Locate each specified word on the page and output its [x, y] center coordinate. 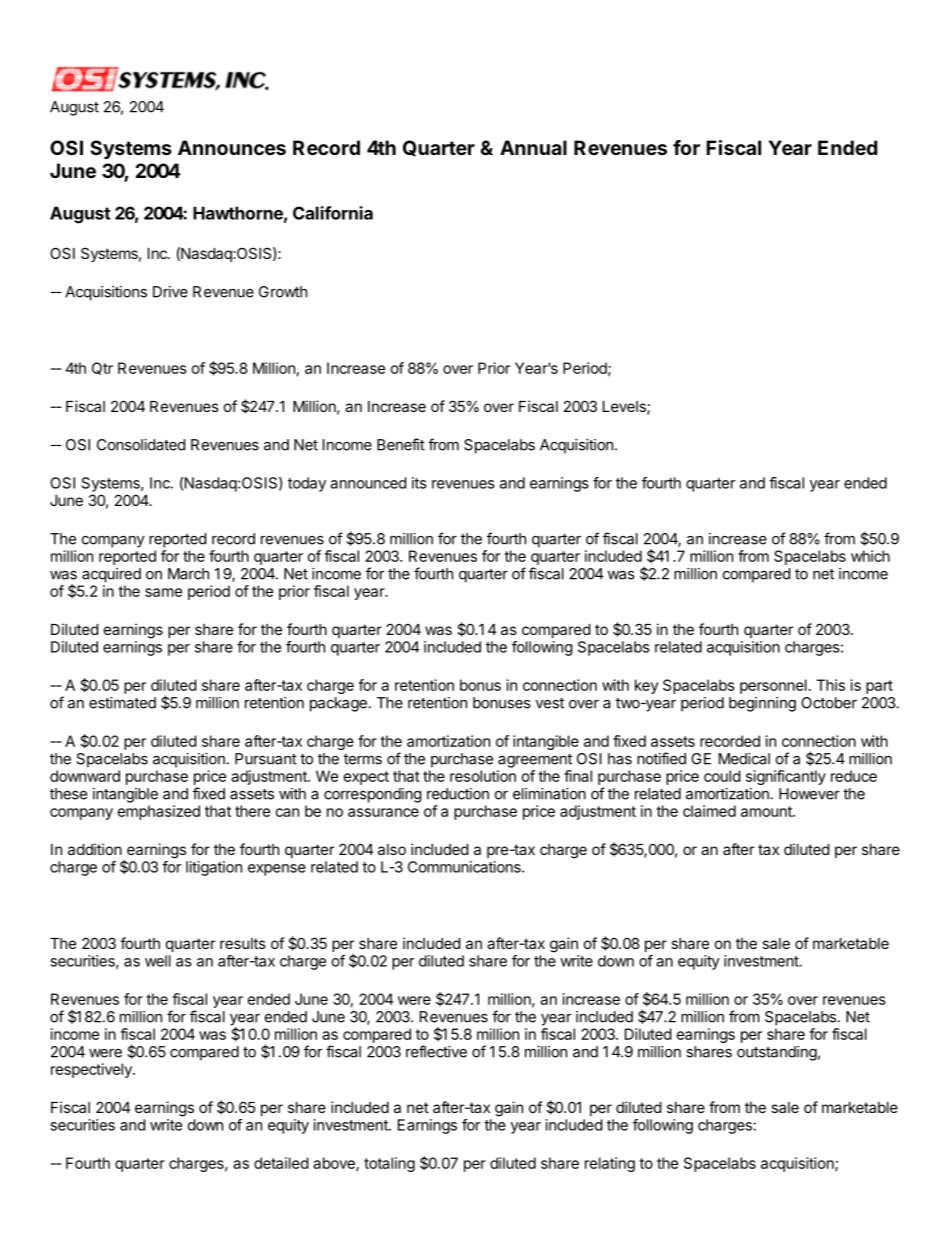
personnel [773, 686]
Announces [232, 147]
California [333, 213]
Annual [533, 147]
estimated [122, 703]
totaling [389, 1164]
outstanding [777, 1053]
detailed [281, 1163]
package [339, 704]
